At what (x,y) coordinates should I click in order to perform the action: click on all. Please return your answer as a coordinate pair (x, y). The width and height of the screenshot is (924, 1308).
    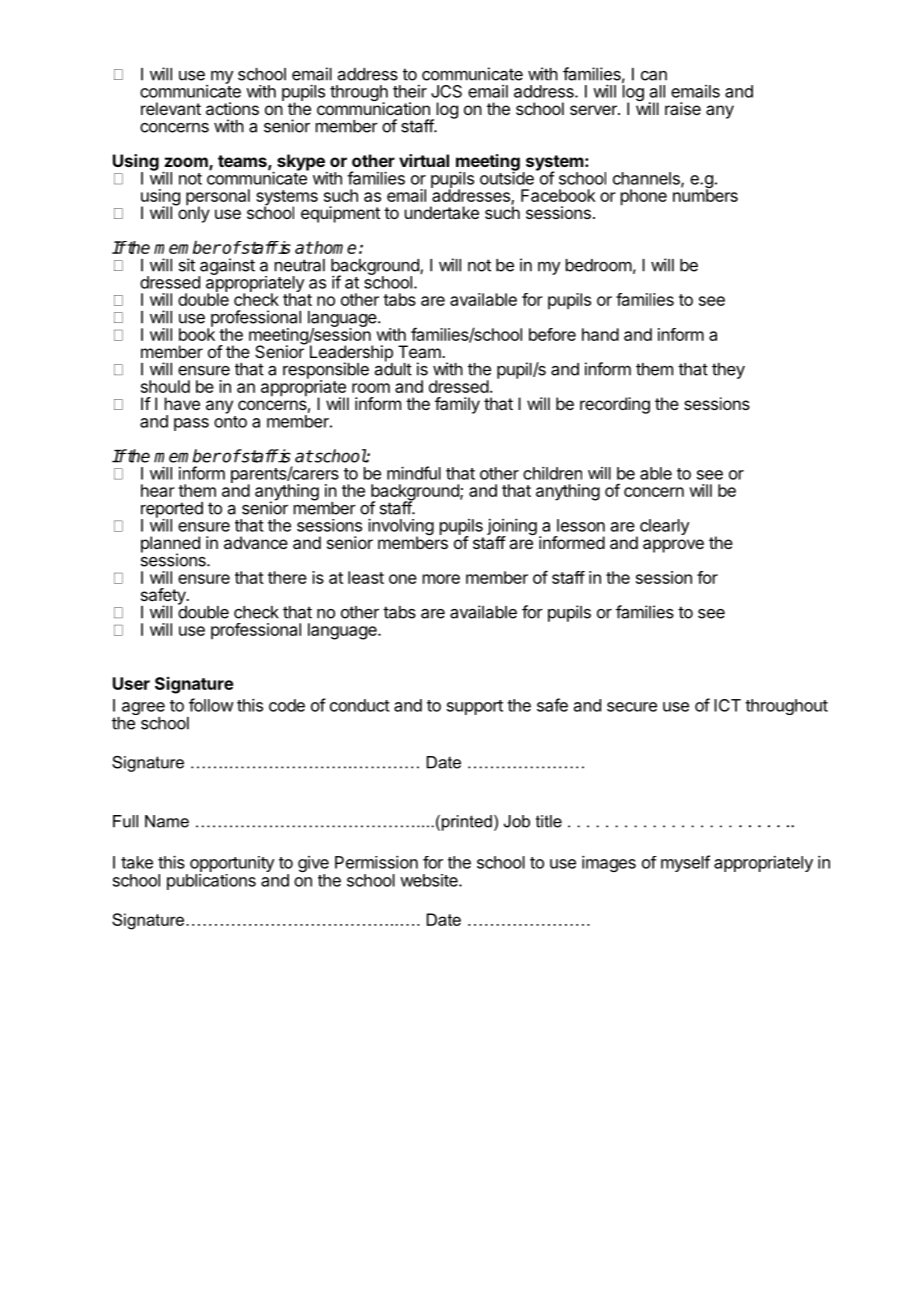
    Looking at the image, I should click on (657, 91).
